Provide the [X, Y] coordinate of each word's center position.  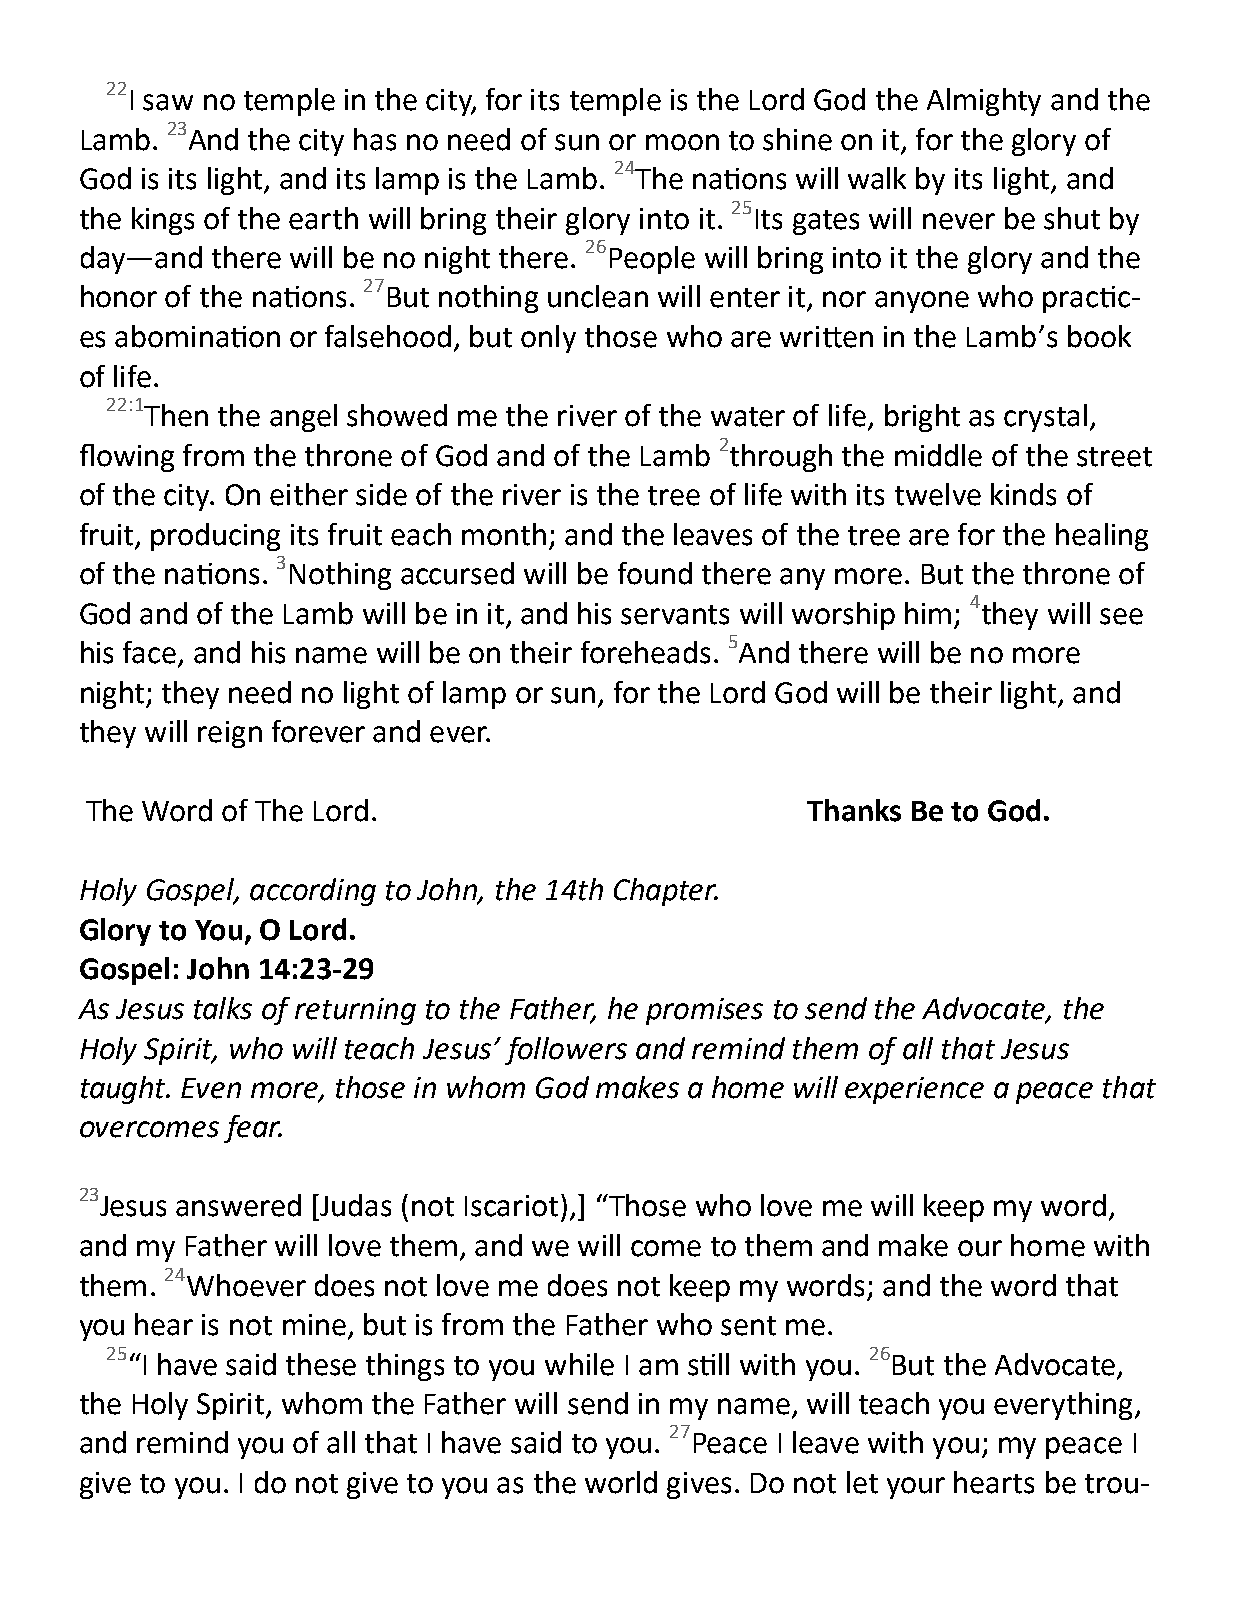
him [928, 613]
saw [168, 102]
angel [303, 418]
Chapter [666, 892]
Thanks [854, 810]
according [313, 892]
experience [914, 1090]
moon [682, 142]
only [548, 339]
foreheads [645, 652]
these [321, 1364]
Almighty [984, 102]
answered [238, 1205]
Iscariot [511, 1206]
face [149, 652]
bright [922, 418]
